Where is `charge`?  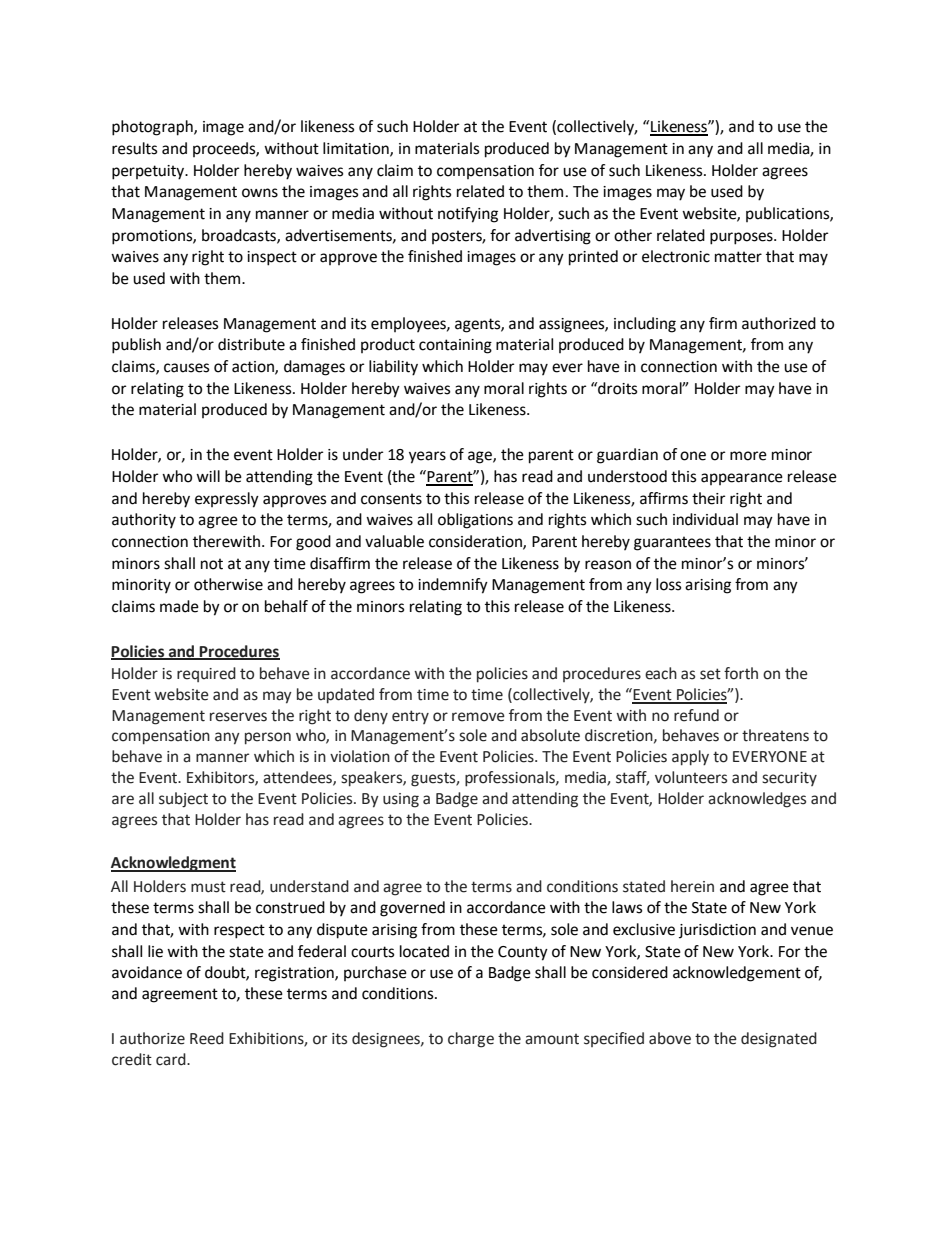
charge is located at coordinates (471, 1040).
